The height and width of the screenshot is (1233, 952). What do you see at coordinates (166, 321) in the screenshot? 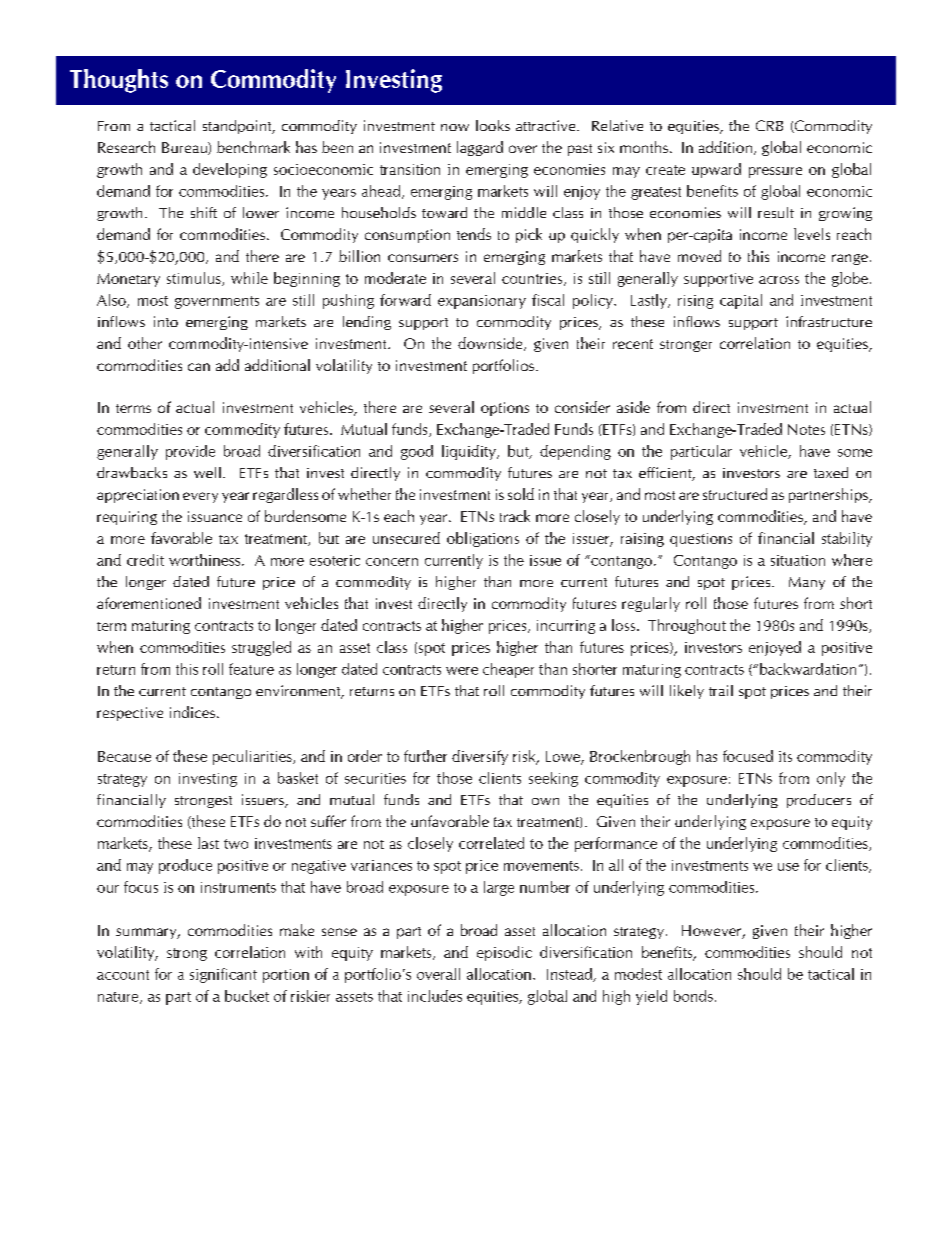
I see `into` at bounding box center [166, 321].
